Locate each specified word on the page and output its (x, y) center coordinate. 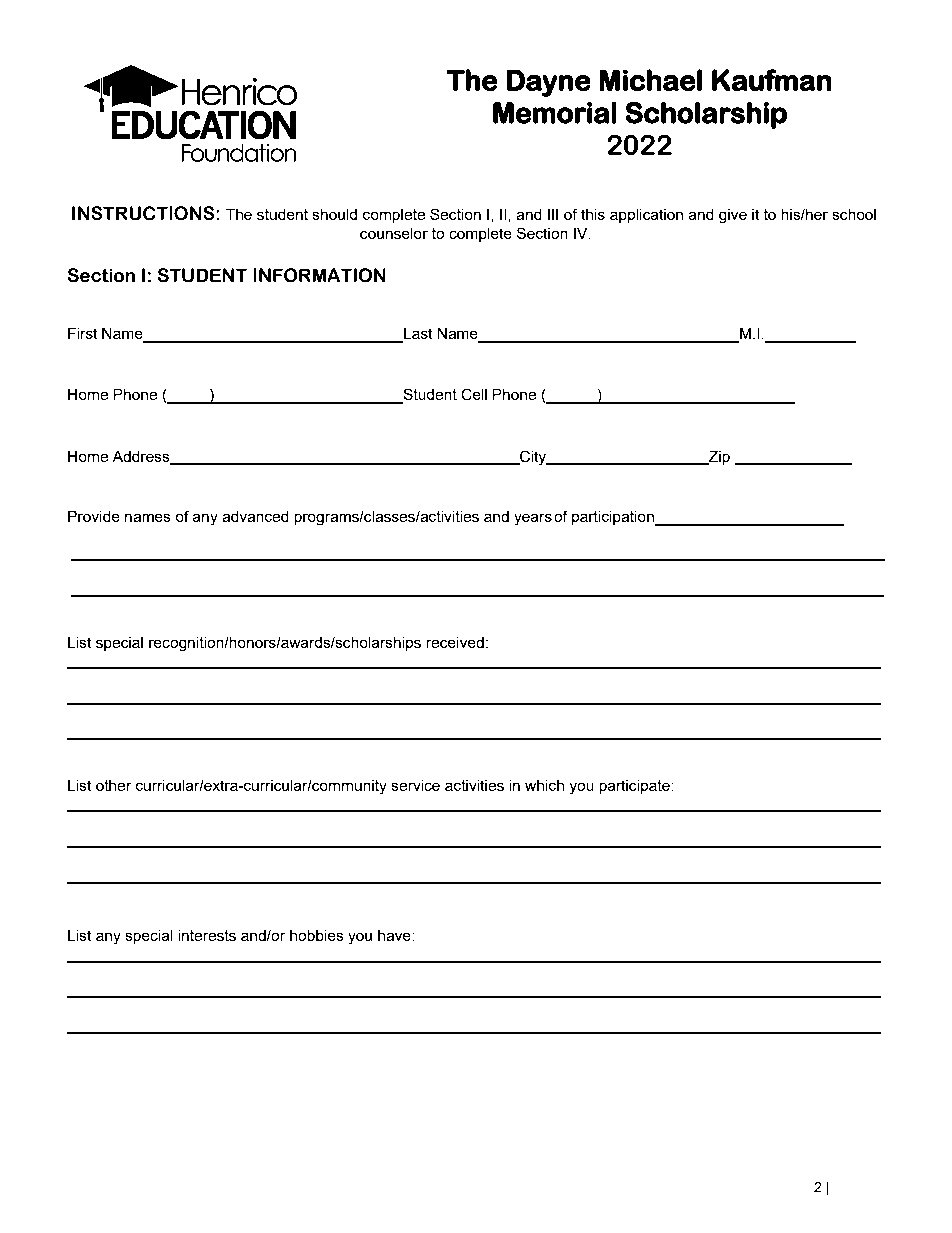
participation (614, 518)
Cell (474, 394)
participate (635, 786)
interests (207, 935)
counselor (394, 233)
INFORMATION (319, 275)
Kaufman (772, 80)
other (114, 785)
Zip (718, 457)
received (455, 642)
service (415, 785)
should (334, 214)
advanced (255, 516)
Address (142, 457)
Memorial (555, 113)
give (733, 216)
